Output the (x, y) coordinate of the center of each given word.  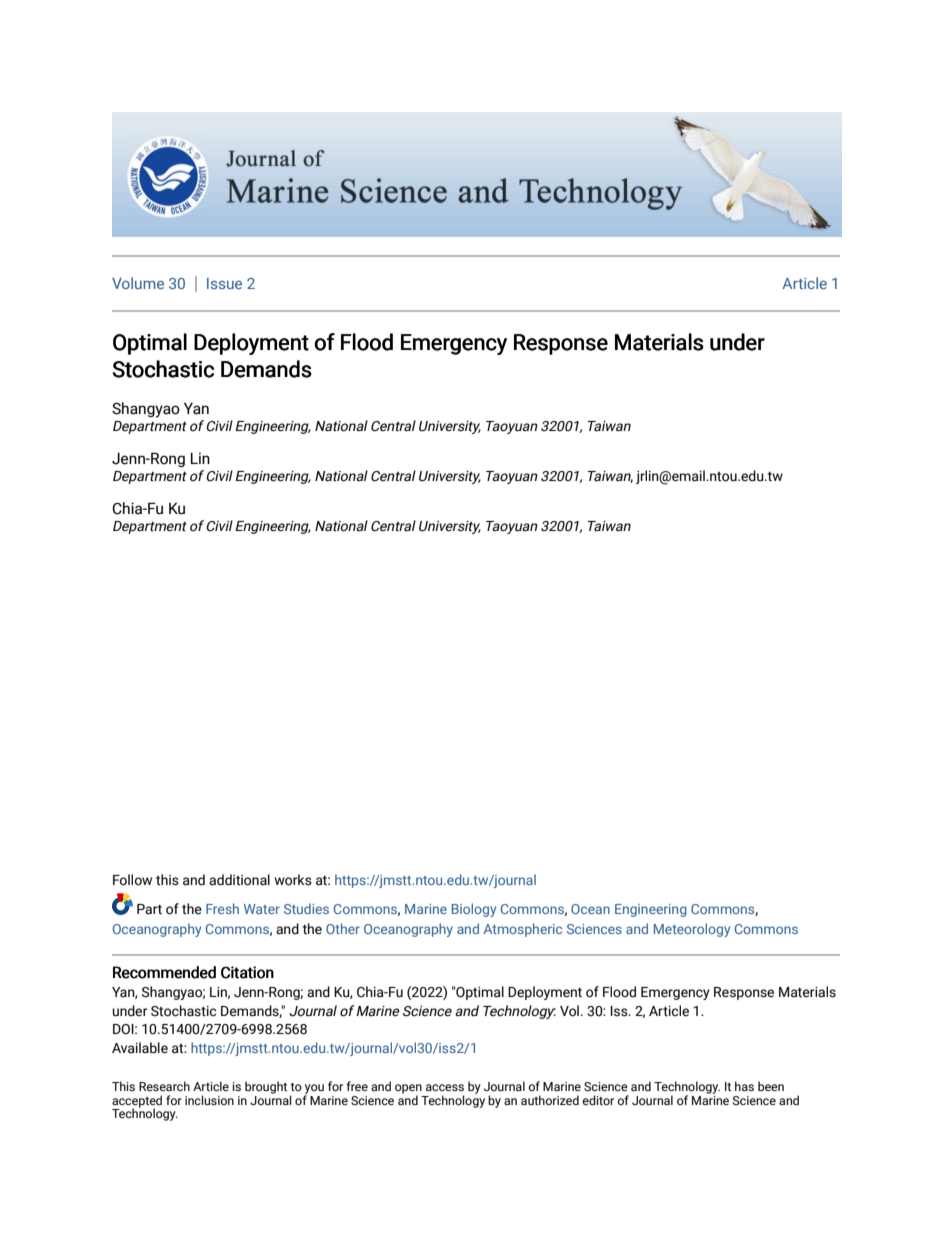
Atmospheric (522, 930)
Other (343, 928)
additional (239, 880)
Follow (132, 880)
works (293, 880)
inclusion (209, 1100)
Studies (306, 908)
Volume (138, 283)
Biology (474, 910)
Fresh (222, 908)
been (771, 1086)
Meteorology (692, 930)
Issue (224, 283)
